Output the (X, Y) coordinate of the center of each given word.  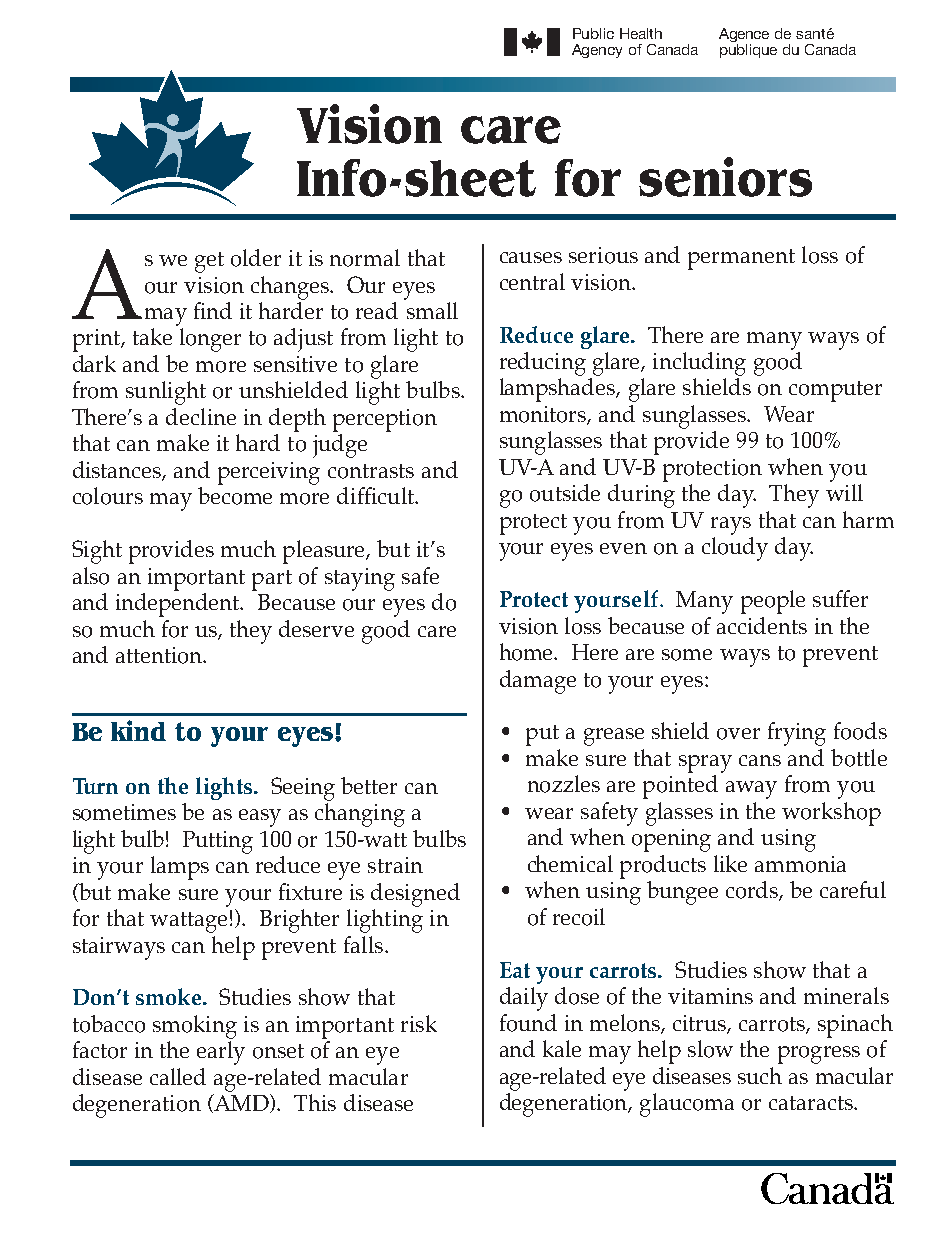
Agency (597, 51)
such (760, 1075)
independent (179, 605)
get (209, 262)
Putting (218, 842)
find (213, 310)
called (178, 1076)
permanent (741, 259)
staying (360, 579)
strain (395, 865)
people (773, 602)
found (528, 1023)
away (751, 790)
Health (641, 33)
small (432, 310)
